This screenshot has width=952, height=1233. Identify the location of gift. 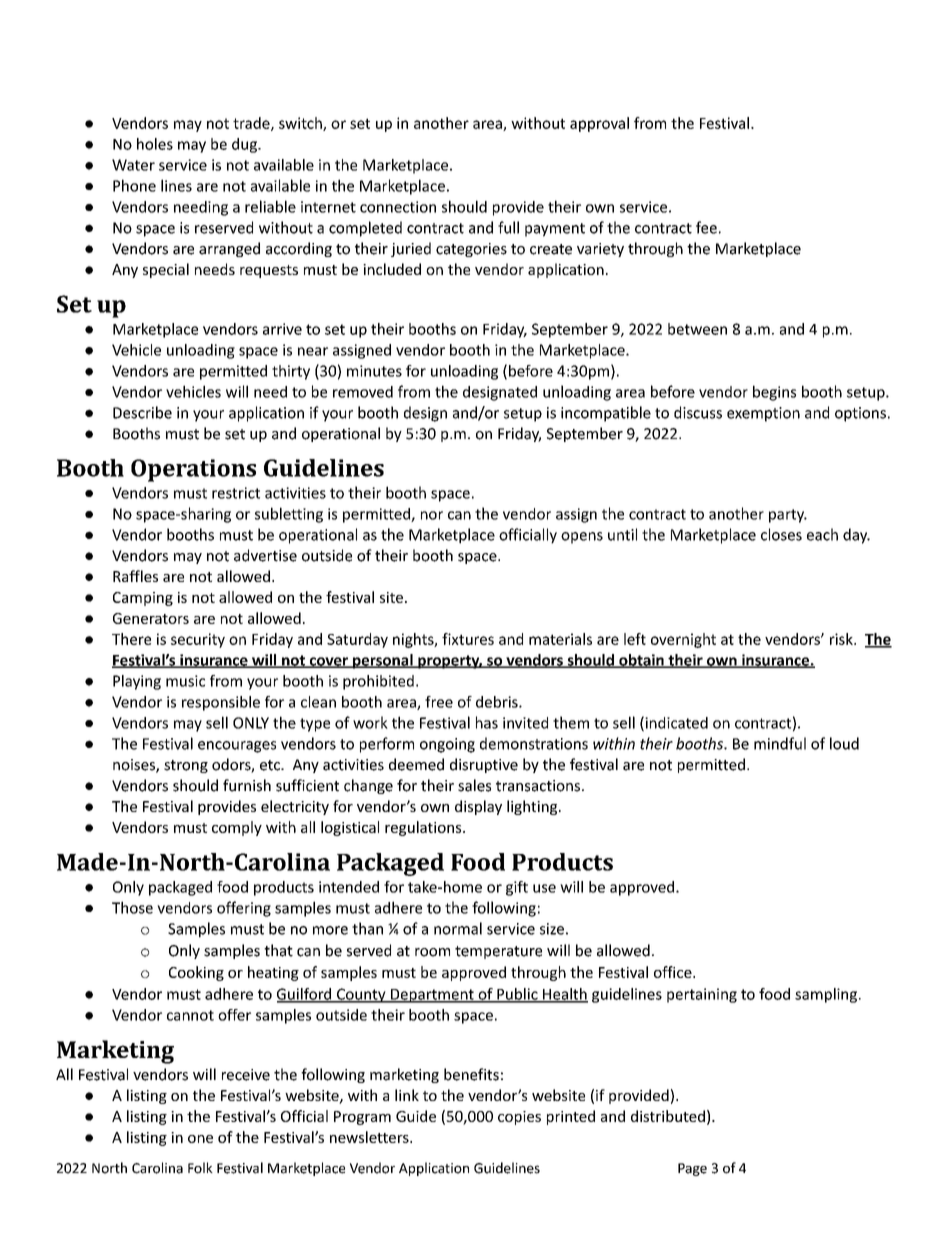
(517, 888).
